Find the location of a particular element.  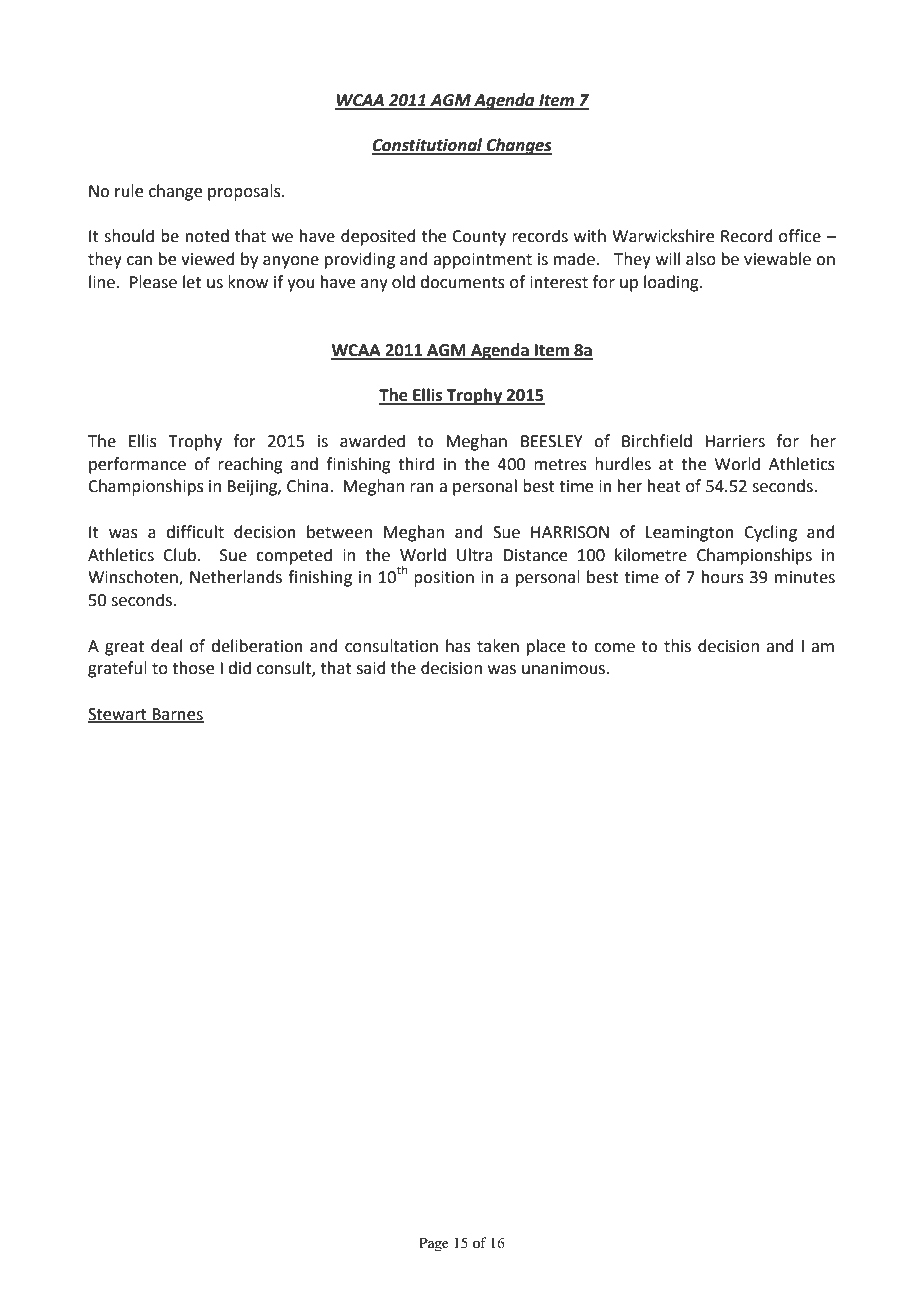

Barnes is located at coordinates (177, 715).
